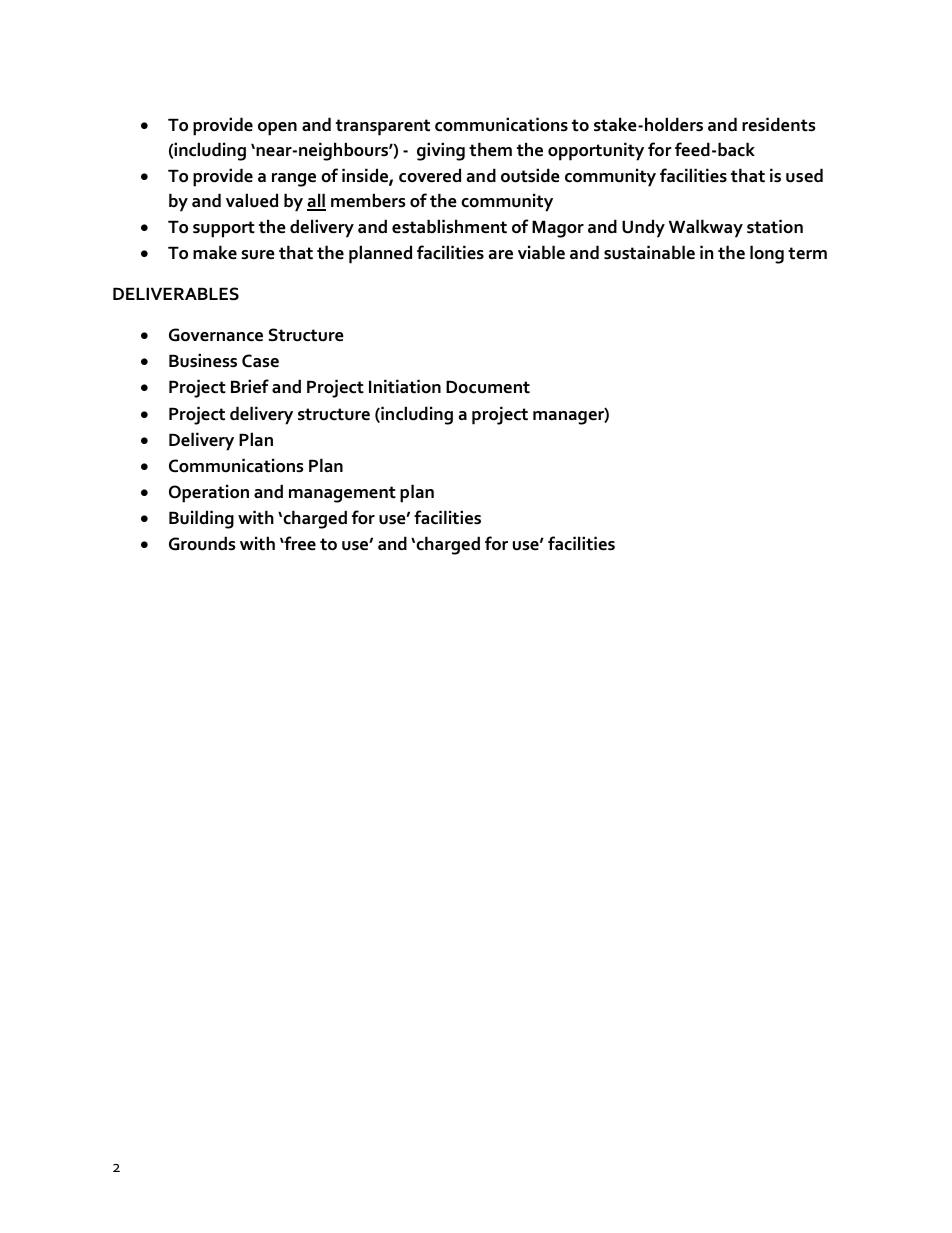 This screenshot has height=1233, width=952. What do you see at coordinates (342, 494) in the screenshot?
I see `management` at bounding box center [342, 494].
